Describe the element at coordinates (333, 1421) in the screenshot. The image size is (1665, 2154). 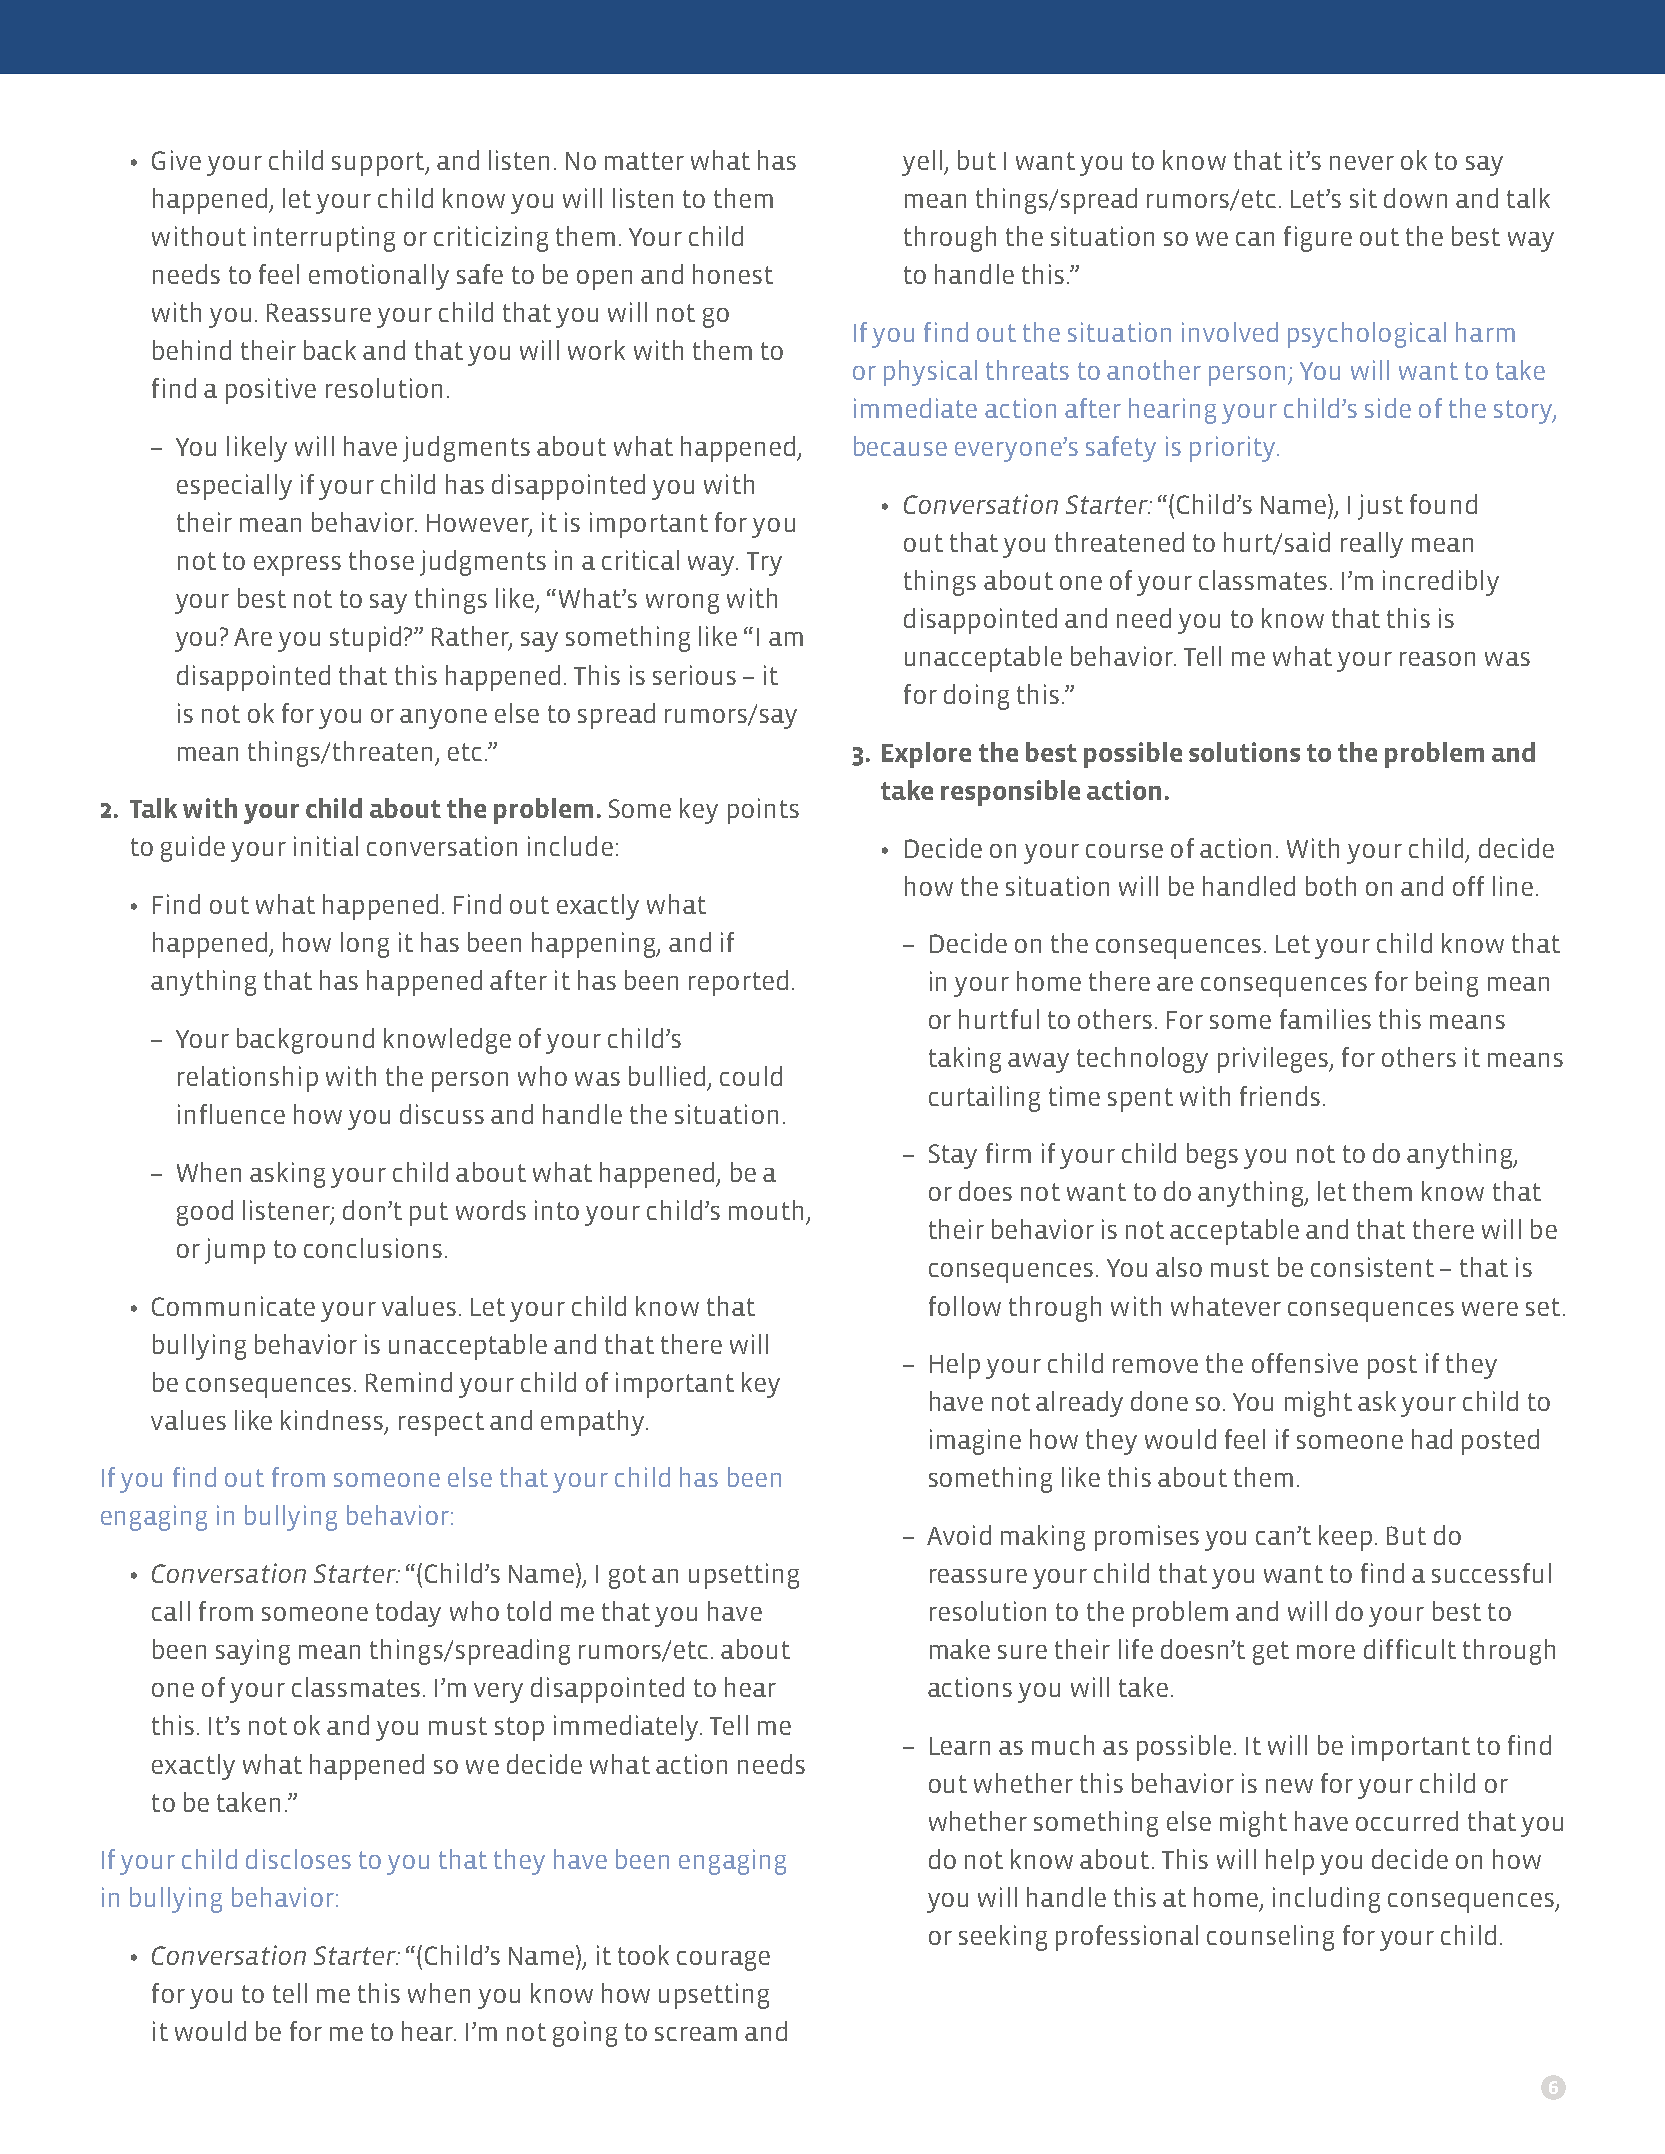
I see `kindness` at that location.
